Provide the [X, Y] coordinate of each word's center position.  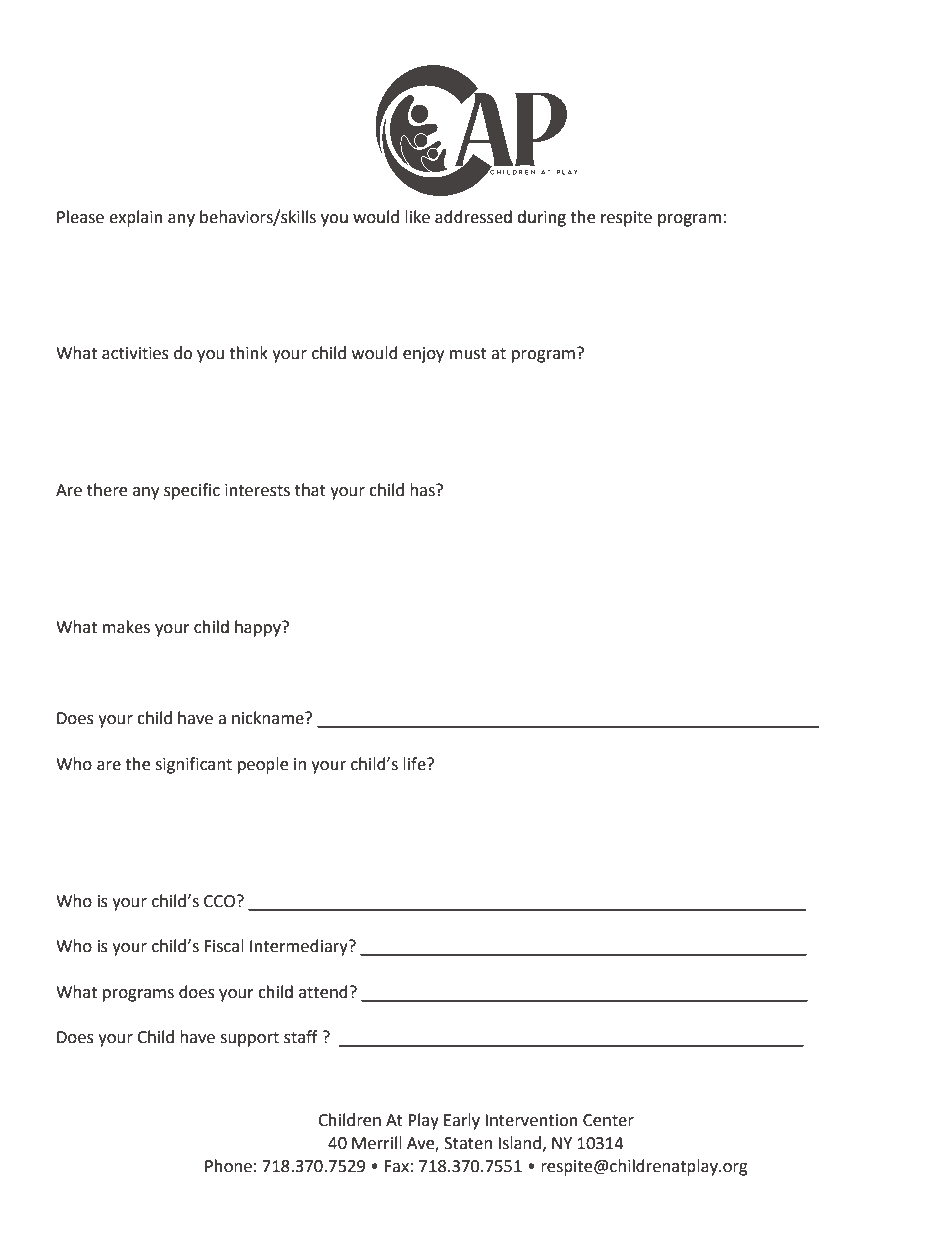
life [415, 764]
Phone [228, 1166]
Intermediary [300, 947]
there [107, 490]
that [310, 490]
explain [136, 218]
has [423, 490]
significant [193, 765]
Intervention [531, 1120]
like [417, 217]
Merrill [377, 1143]
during [541, 218]
